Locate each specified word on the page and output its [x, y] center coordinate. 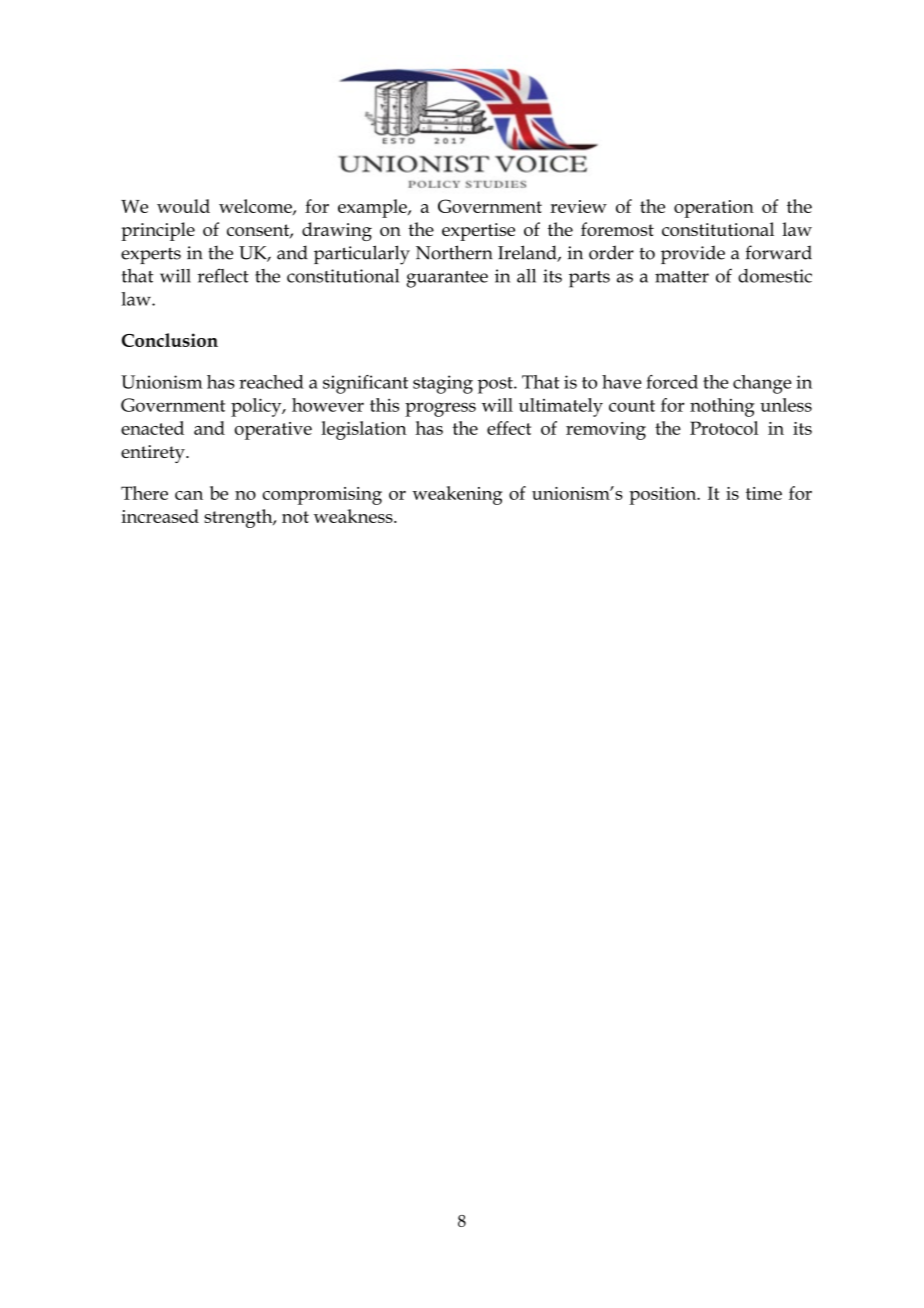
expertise [478, 232]
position [664, 496]
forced [672, 382]
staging [443, 384]
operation [714, 209]
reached [271, 382]
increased [160, 516]
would [183, 206]
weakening [457, 495]
